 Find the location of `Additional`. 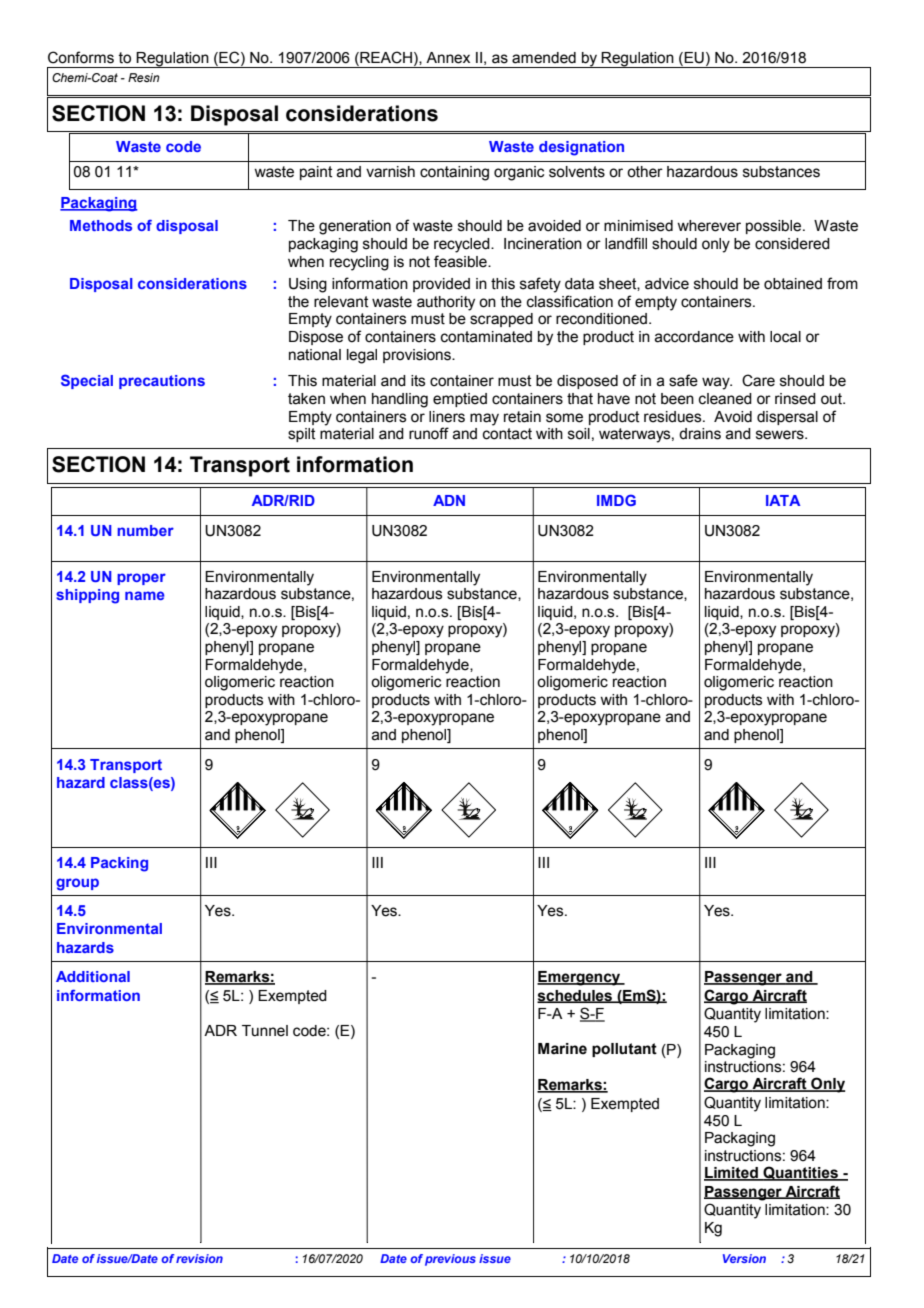

Additional is located at coordinates (93, 976).
